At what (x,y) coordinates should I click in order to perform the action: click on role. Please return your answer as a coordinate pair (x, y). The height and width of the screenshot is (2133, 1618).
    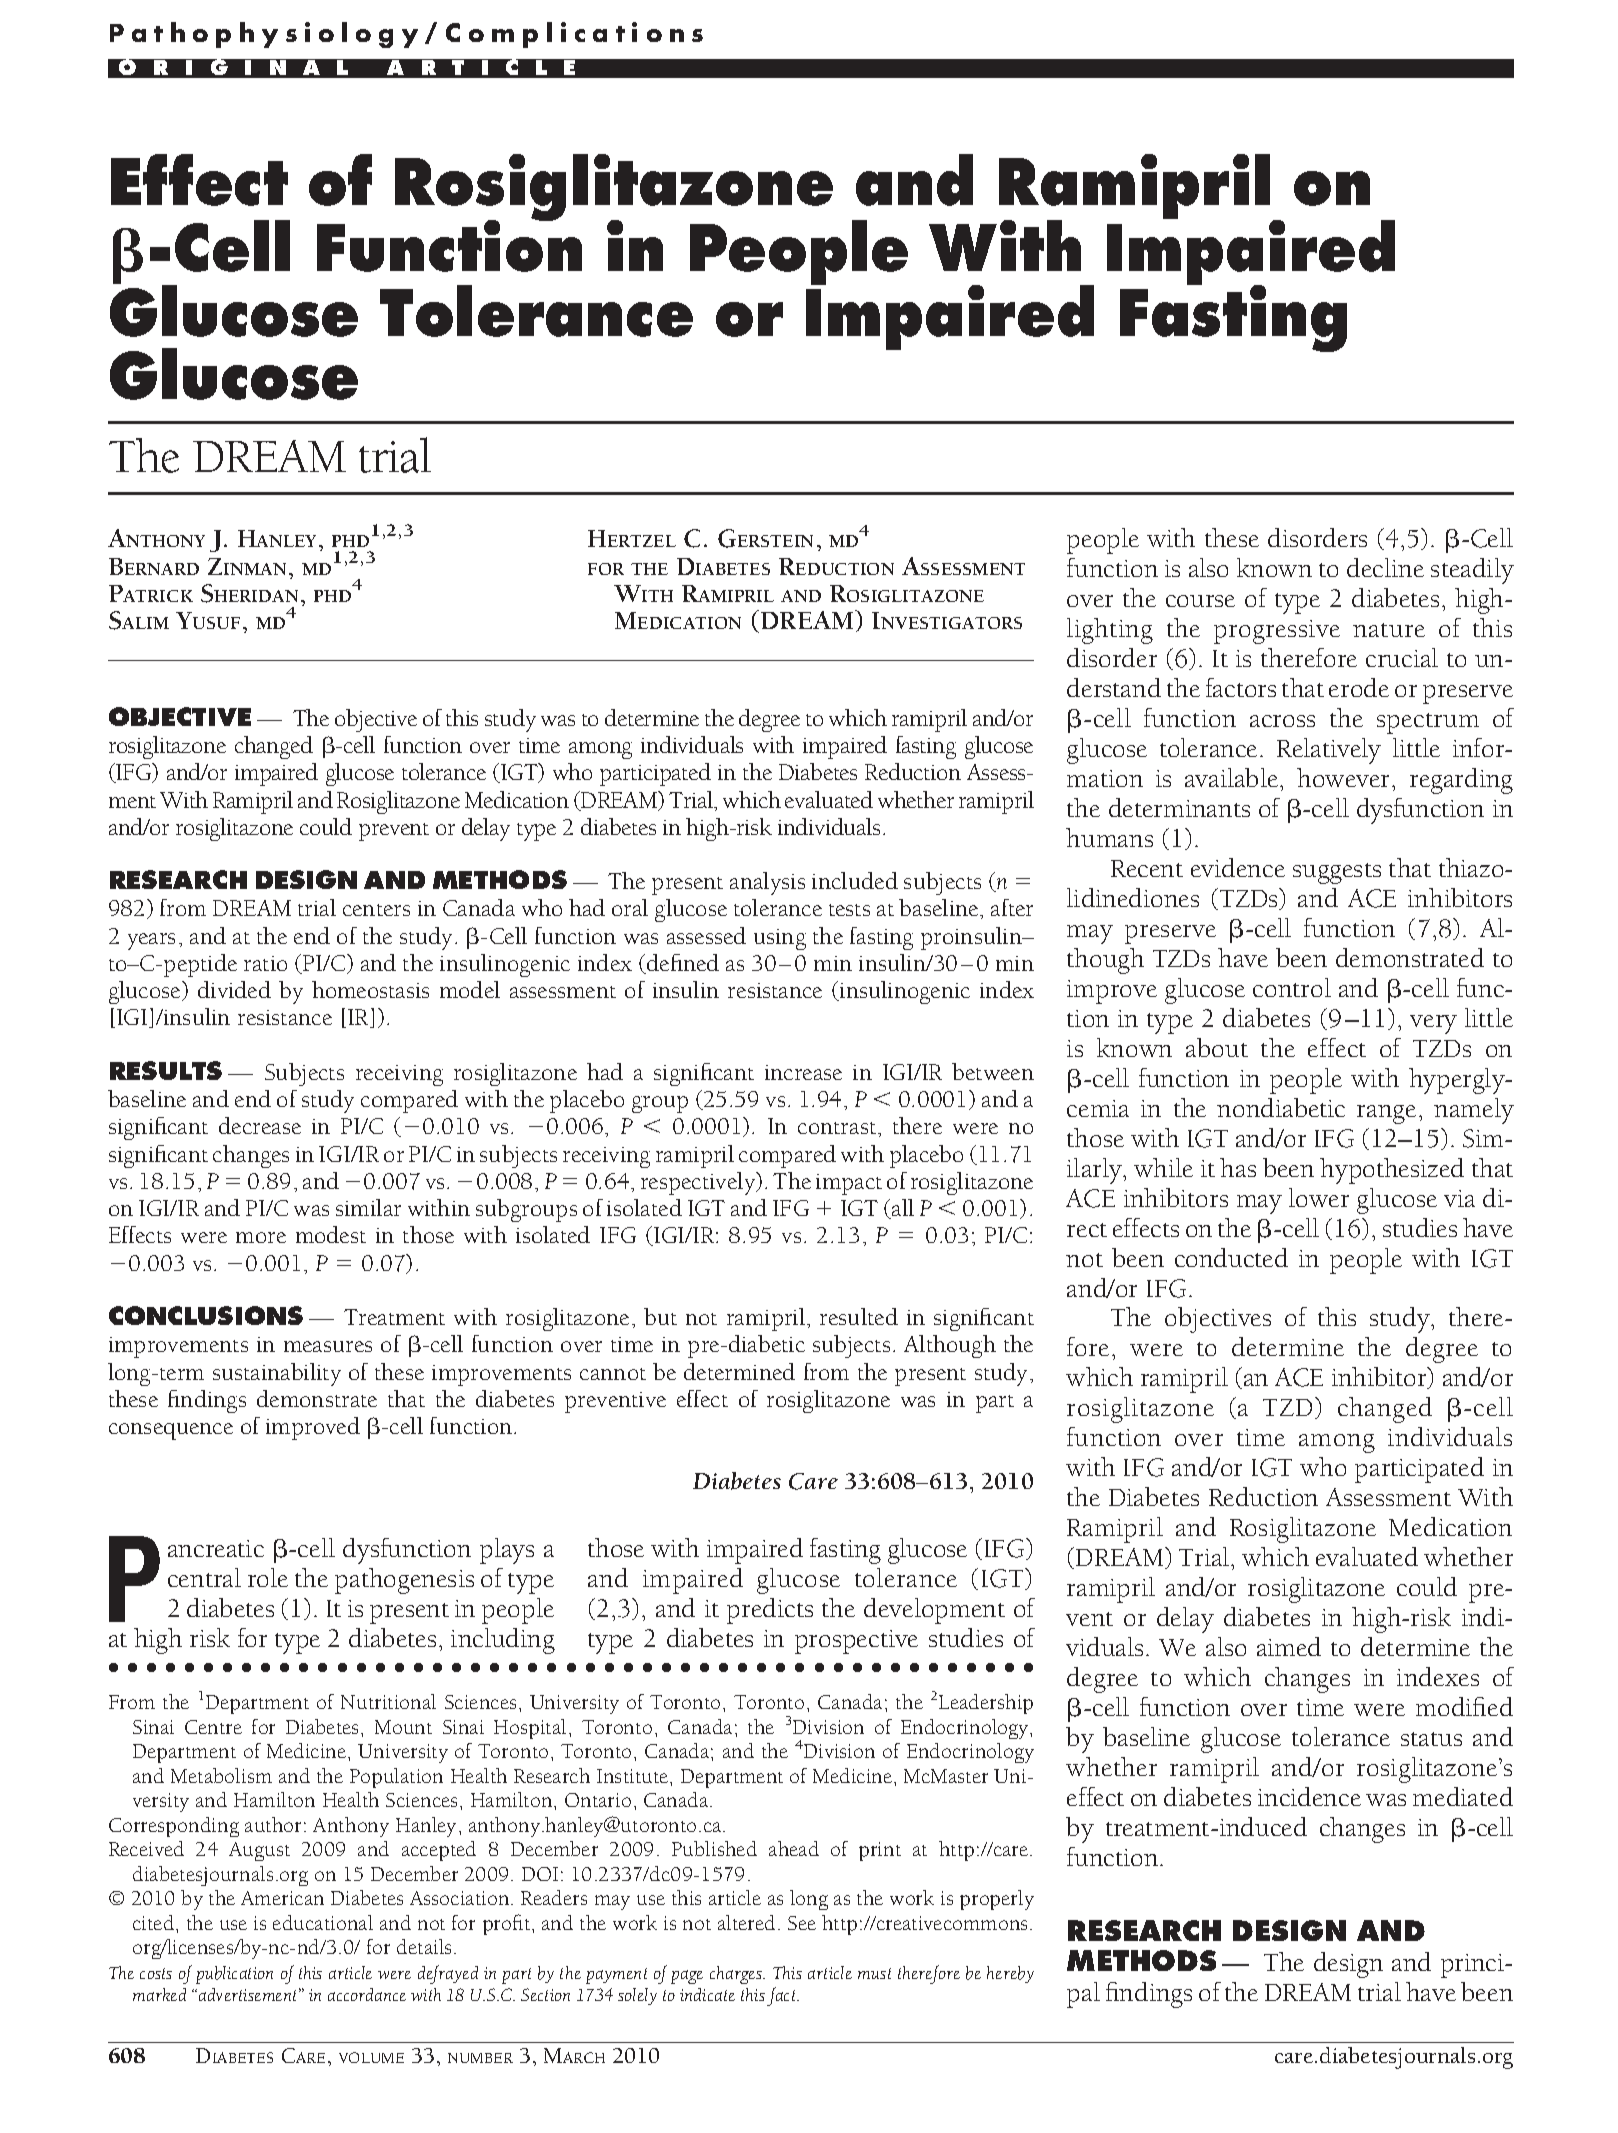
    Looking at the image, I should click on (268, 1577).
